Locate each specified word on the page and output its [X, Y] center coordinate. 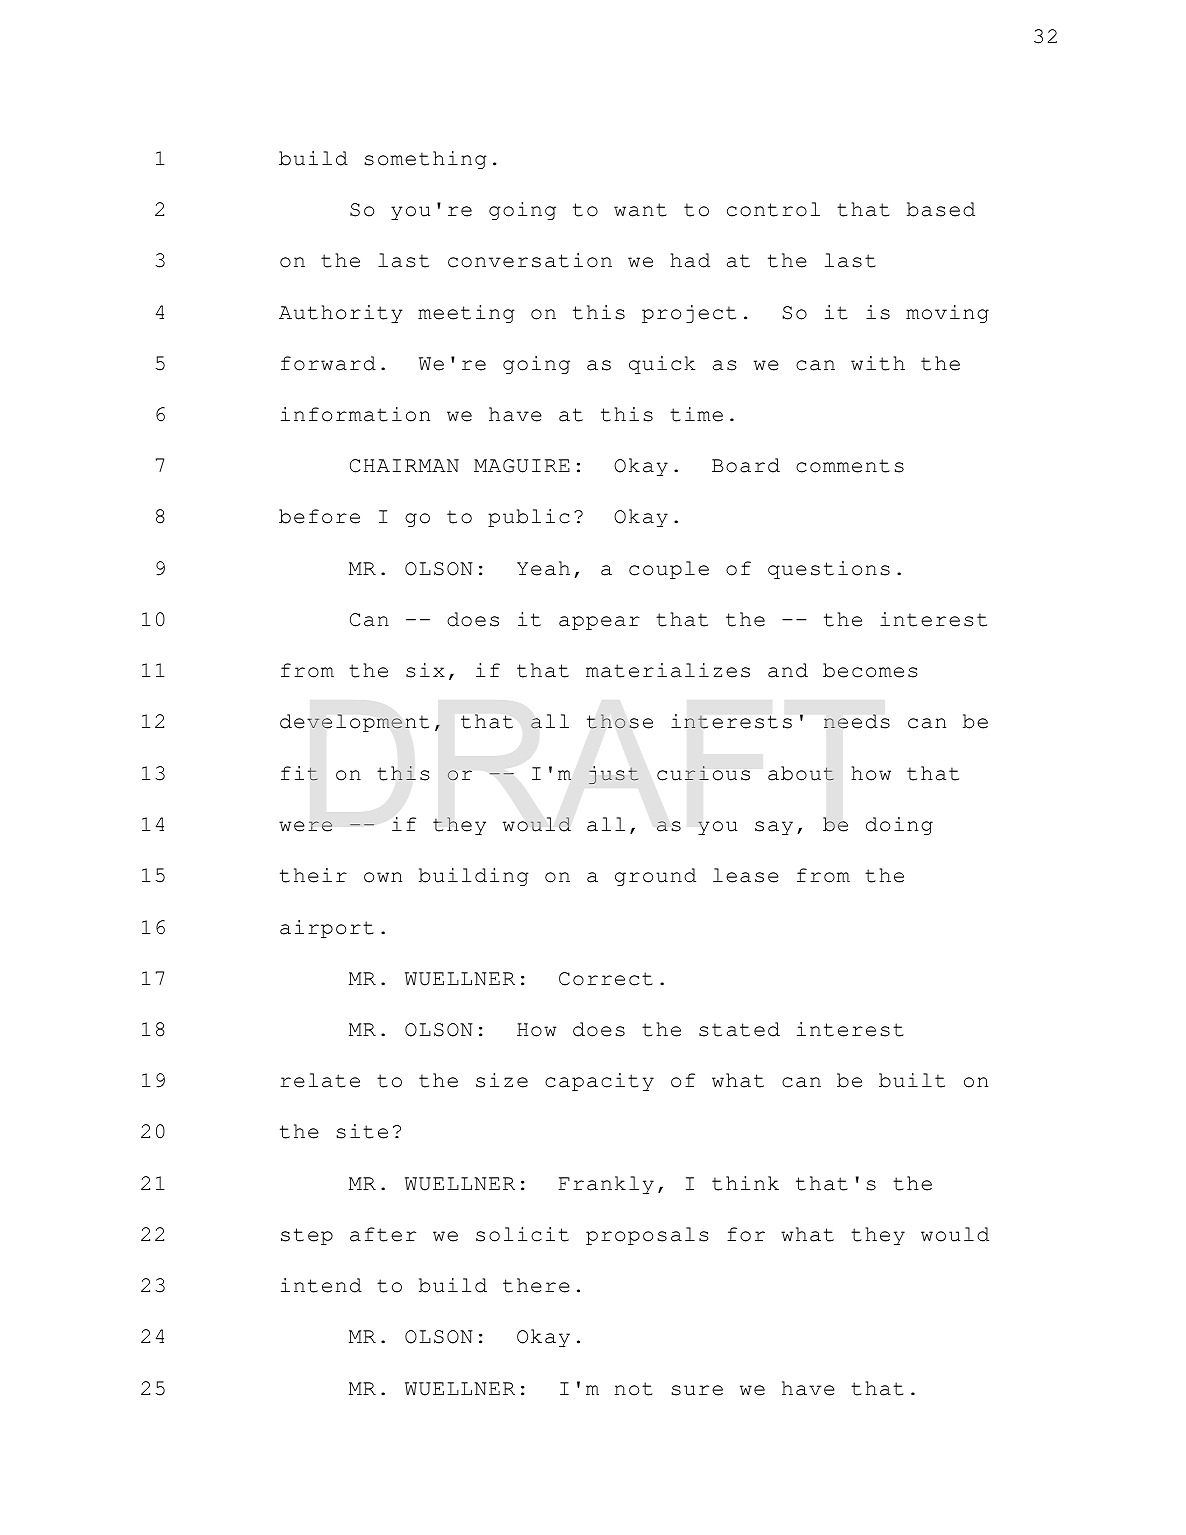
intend [321, 1285]
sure [697, 1390]
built [912, 1080]
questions [829, 570]
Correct [606, 979]
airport [327, 929]
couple [669, 570]
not [634, 1389]
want [640, 210]
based [941, 209]
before [319, 516]
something [425, 160]
